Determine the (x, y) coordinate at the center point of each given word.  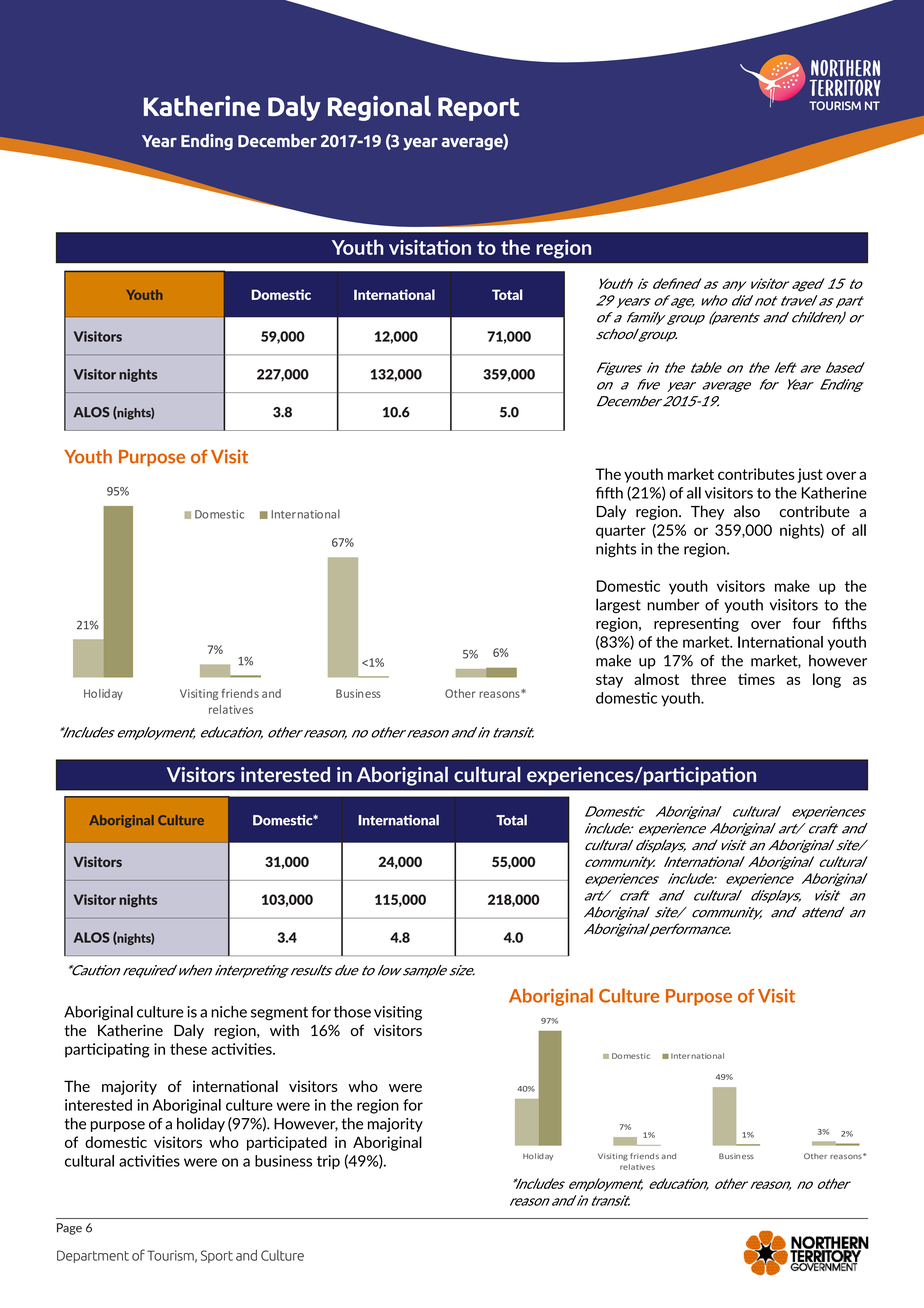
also (747, 511)
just (810, 475)
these (188, 1049)
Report (478, 109)
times (756, 679)
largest (618, 605)
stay (609, 681)
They (707, 512)
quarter (621, 532)
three (708, 679)
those (352, 1012)
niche (229, 1012)
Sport (217, 1256)
